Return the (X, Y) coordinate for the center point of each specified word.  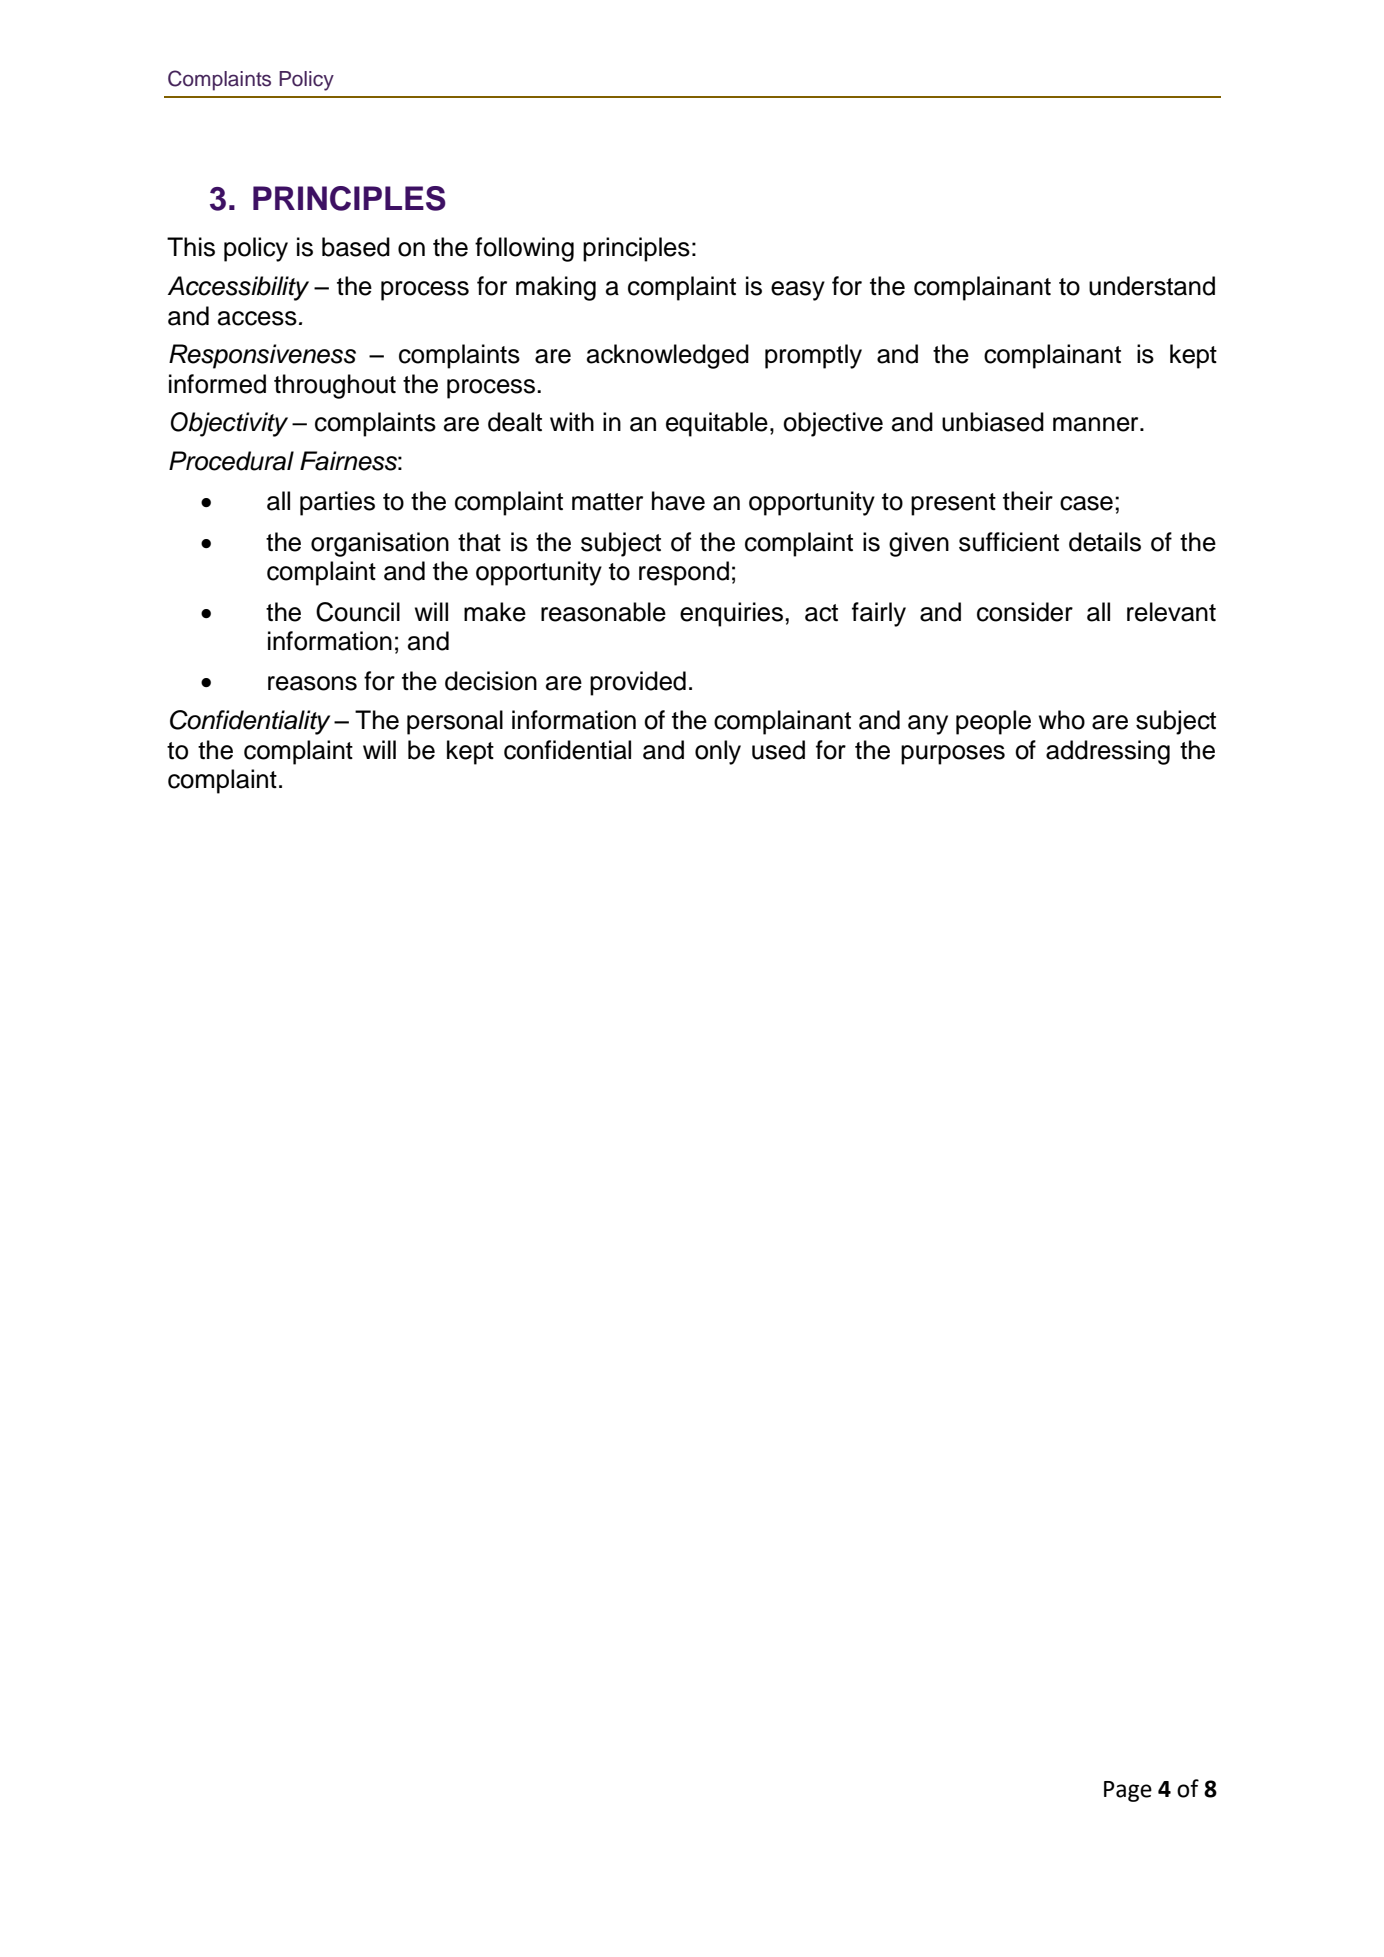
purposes (953, 755)
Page (1128, 1791)
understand (1152, 286)
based (356, 247)
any (928, 725)
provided (638, 683)
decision (491, 681)
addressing (1108, 752)
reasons (312, 683)
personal (455, 722)
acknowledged (668, 356)
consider (1025, 612)
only (718, 752)
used (778, 750)
